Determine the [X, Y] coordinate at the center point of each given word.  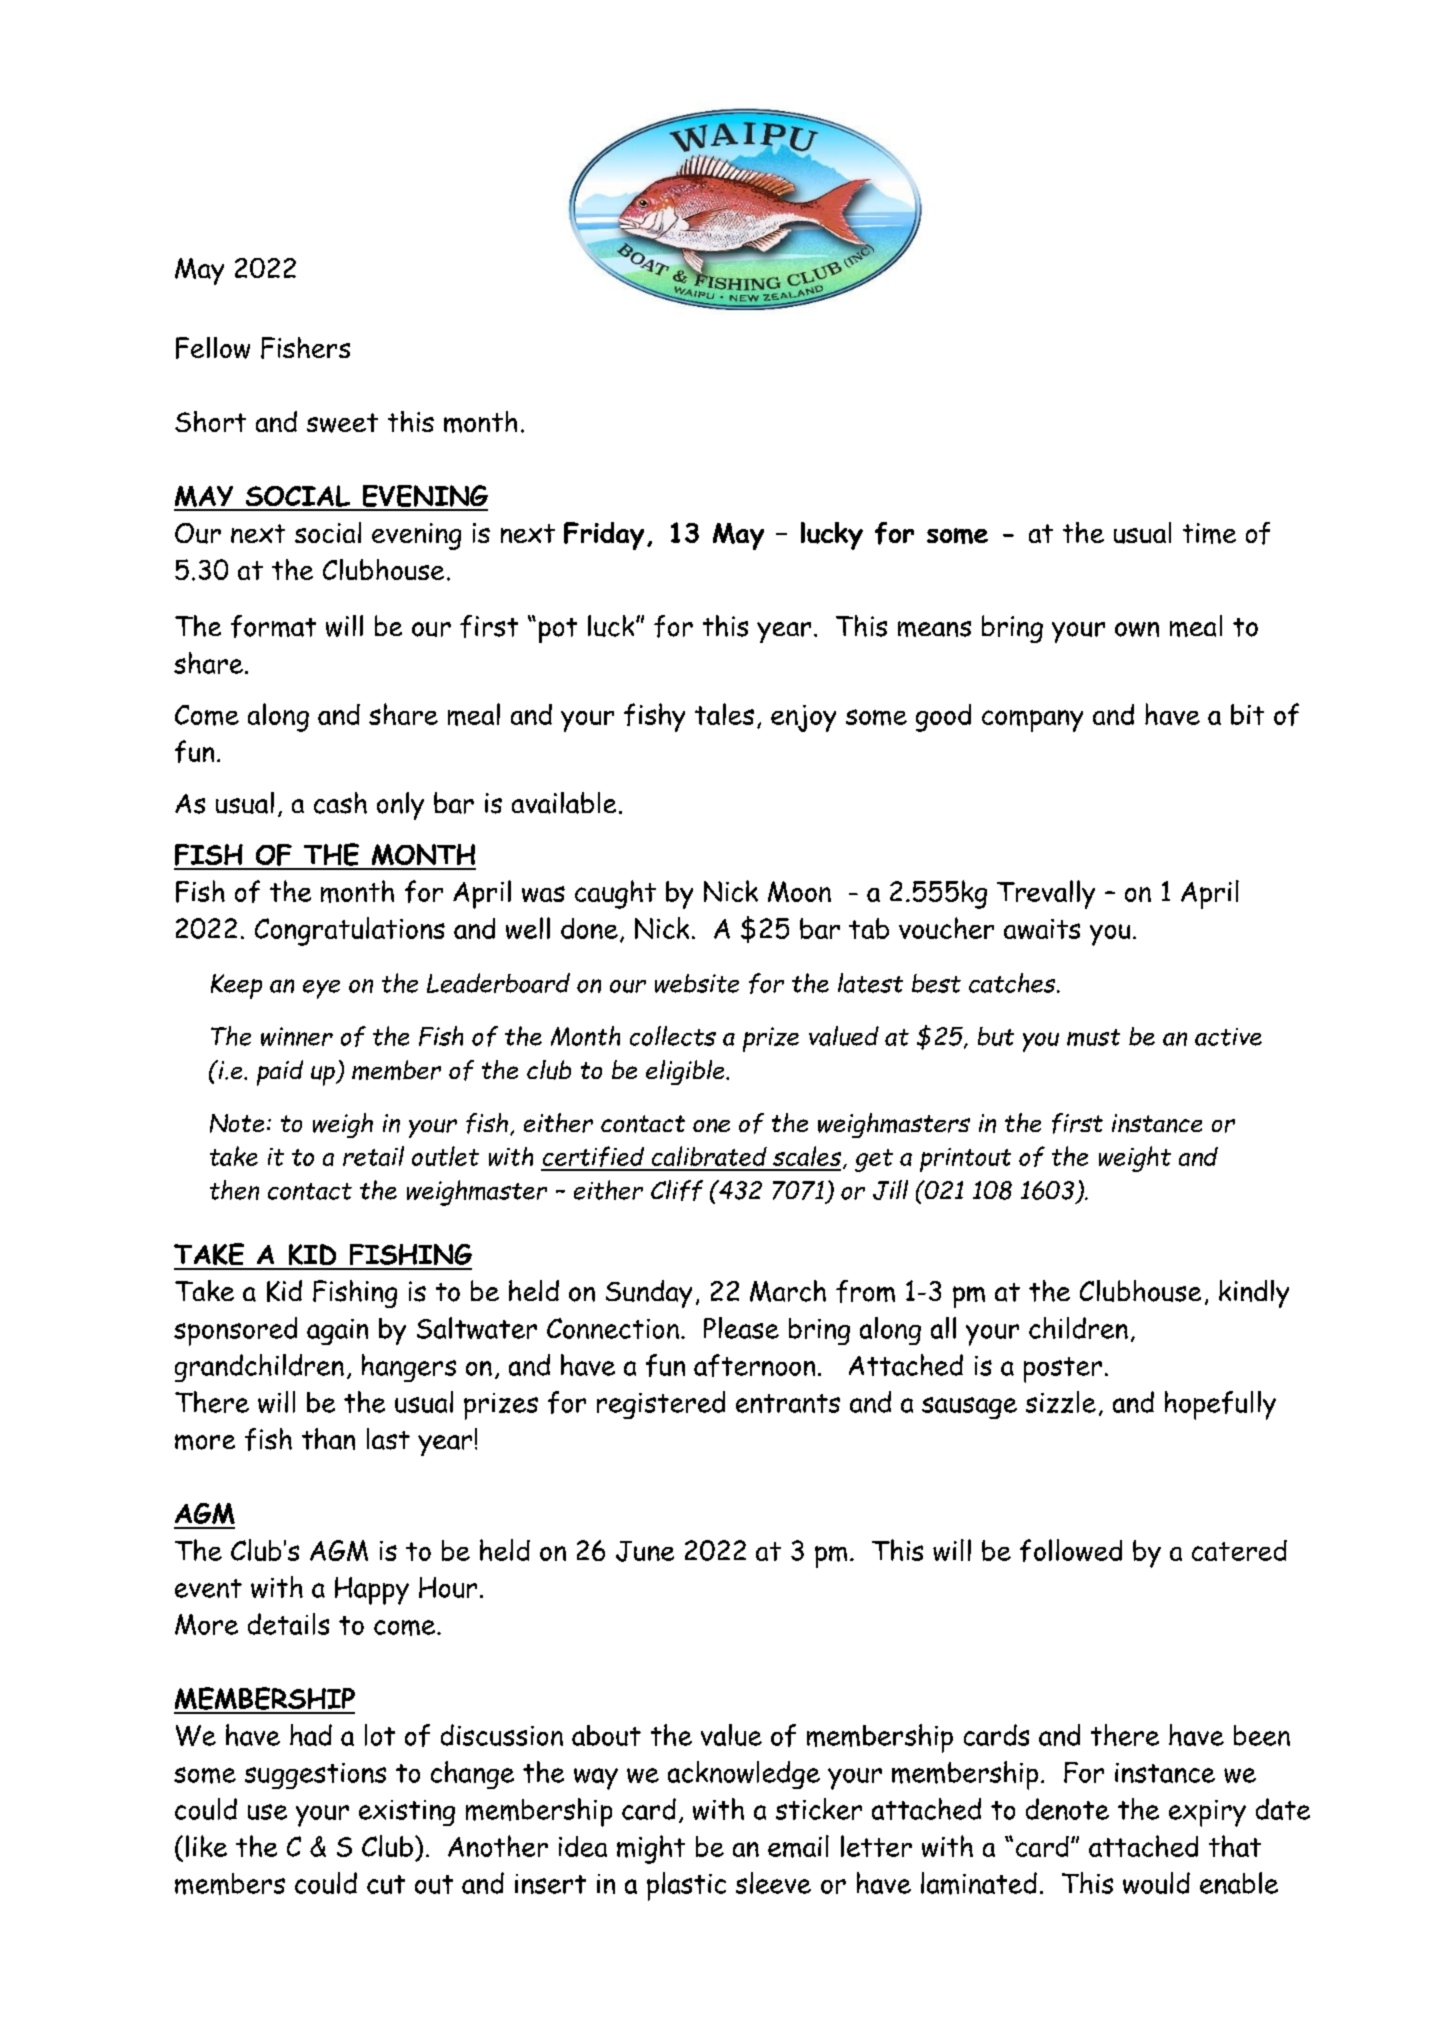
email [798, 1846]
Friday [604, 536]
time [1209, 533]
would [1156, 1883]
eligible [686, 1072]
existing [407, 1813]
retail [373, 1156]
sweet [342, 423]
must [1093, 1037]
